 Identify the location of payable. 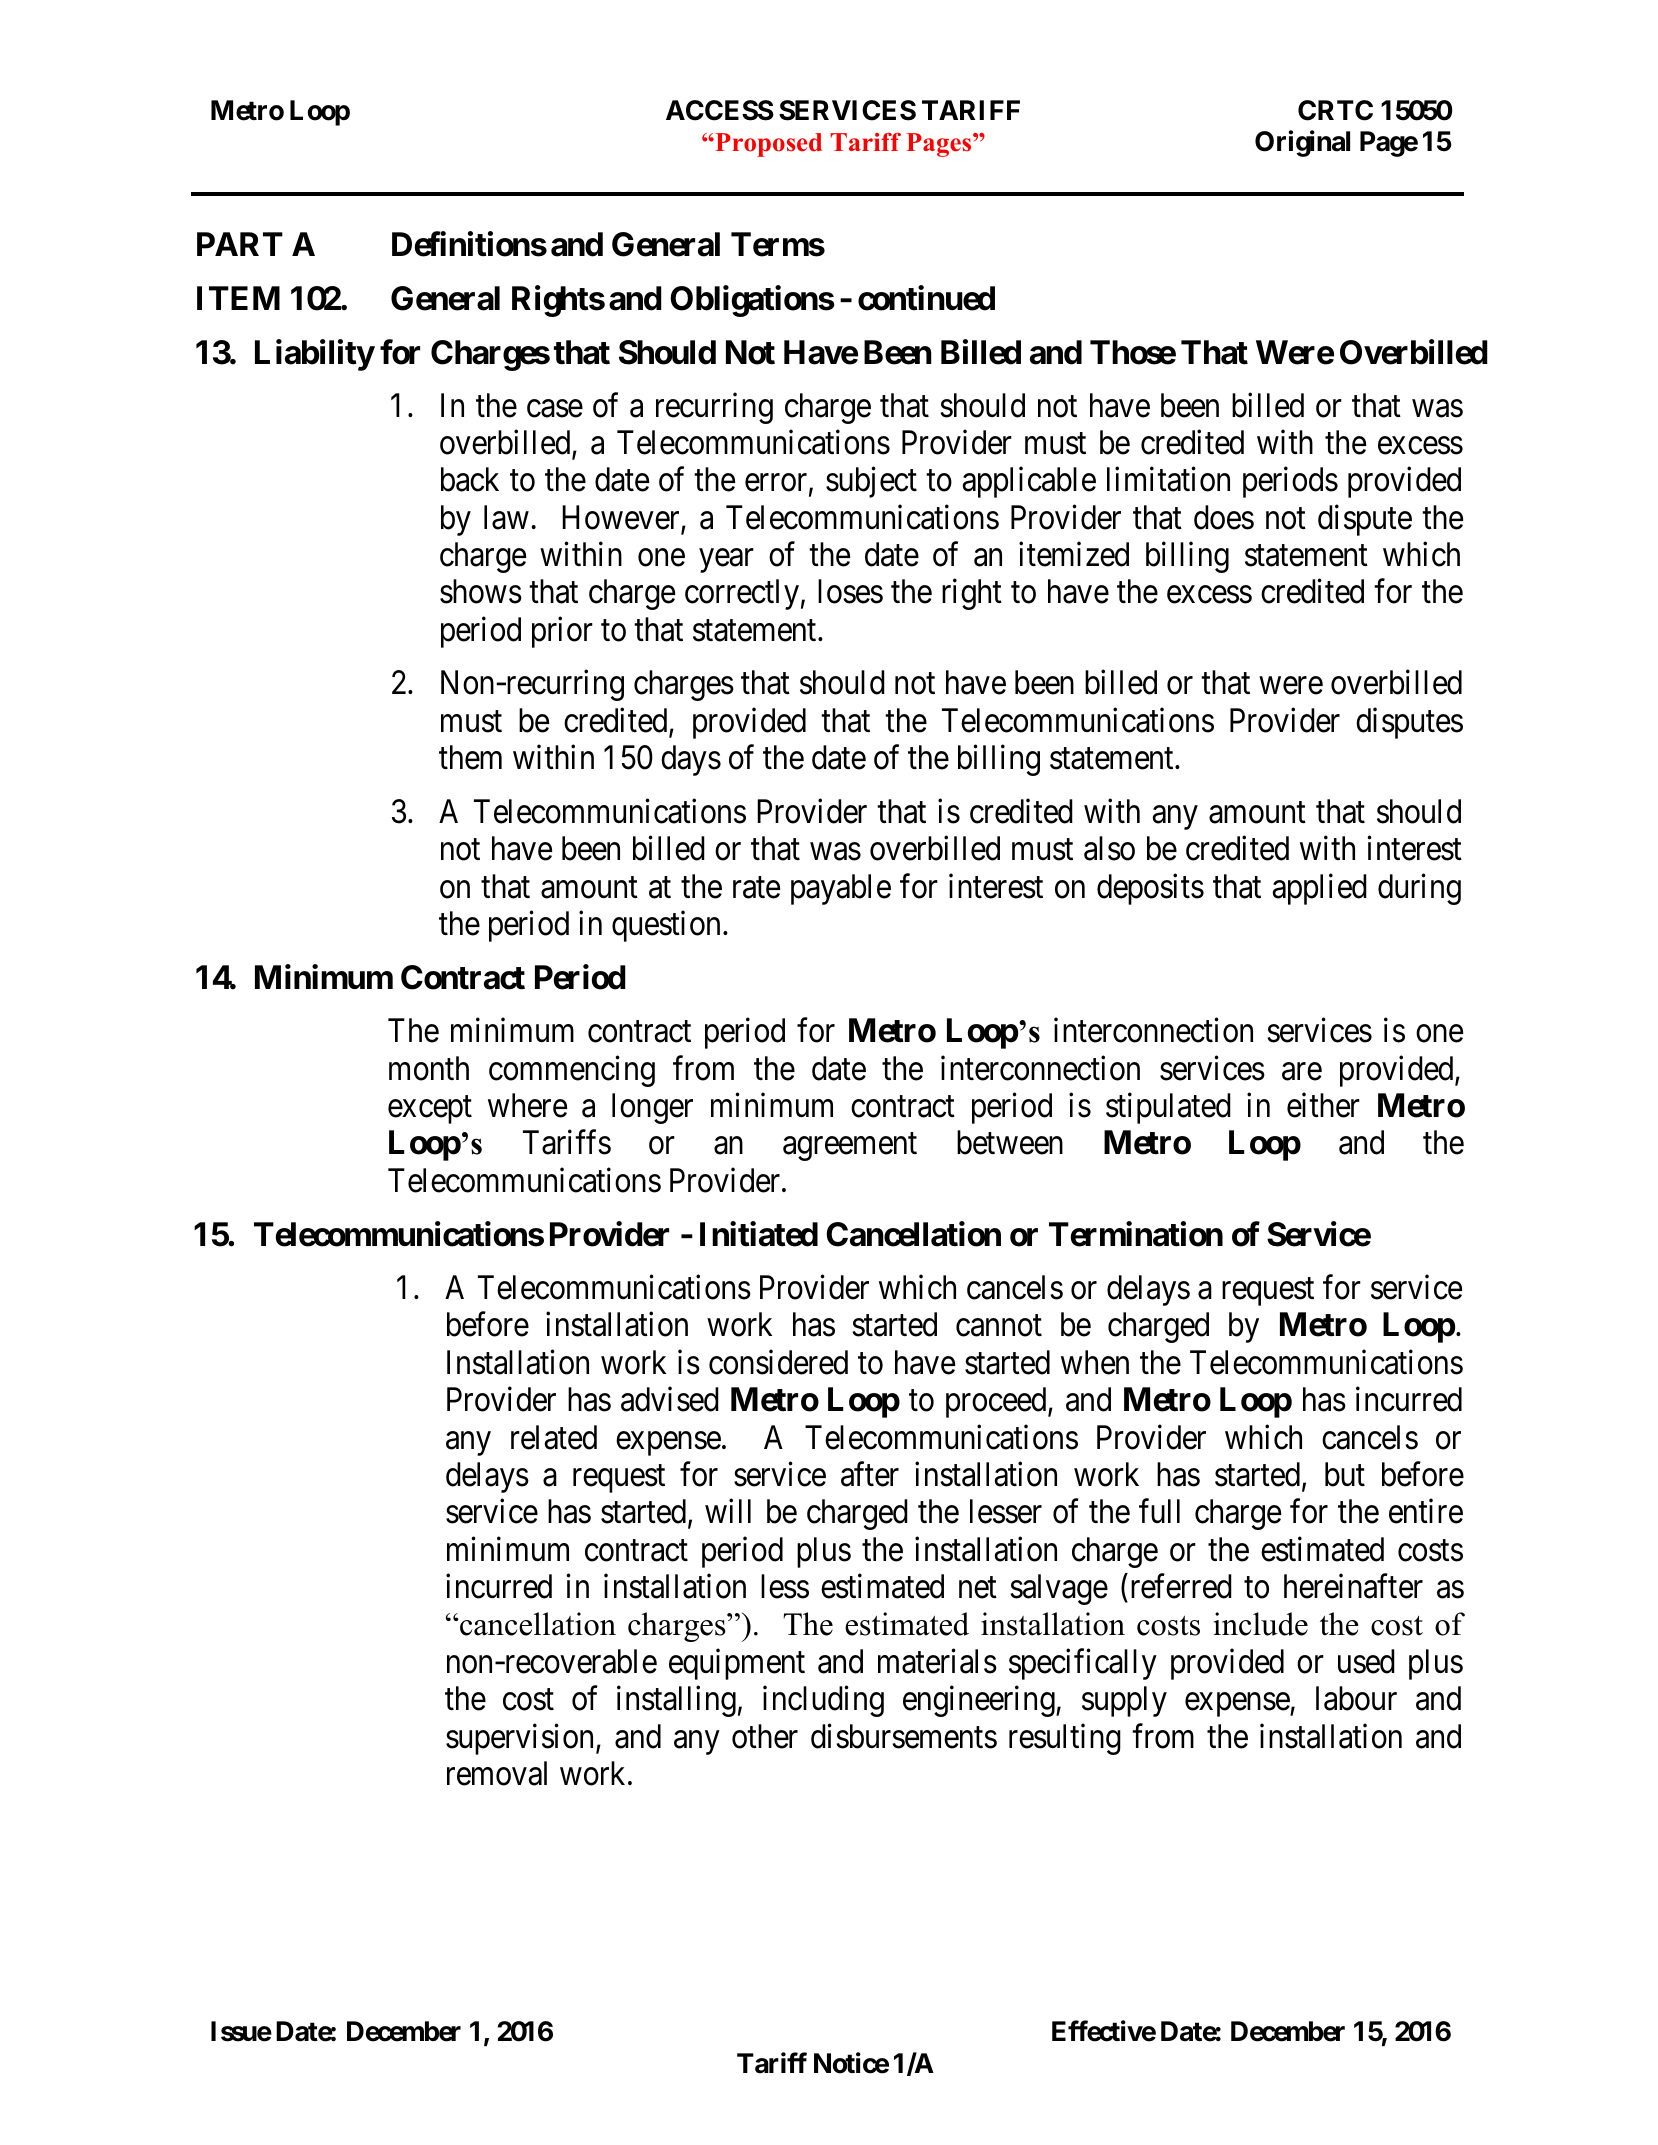
(841, 889).
